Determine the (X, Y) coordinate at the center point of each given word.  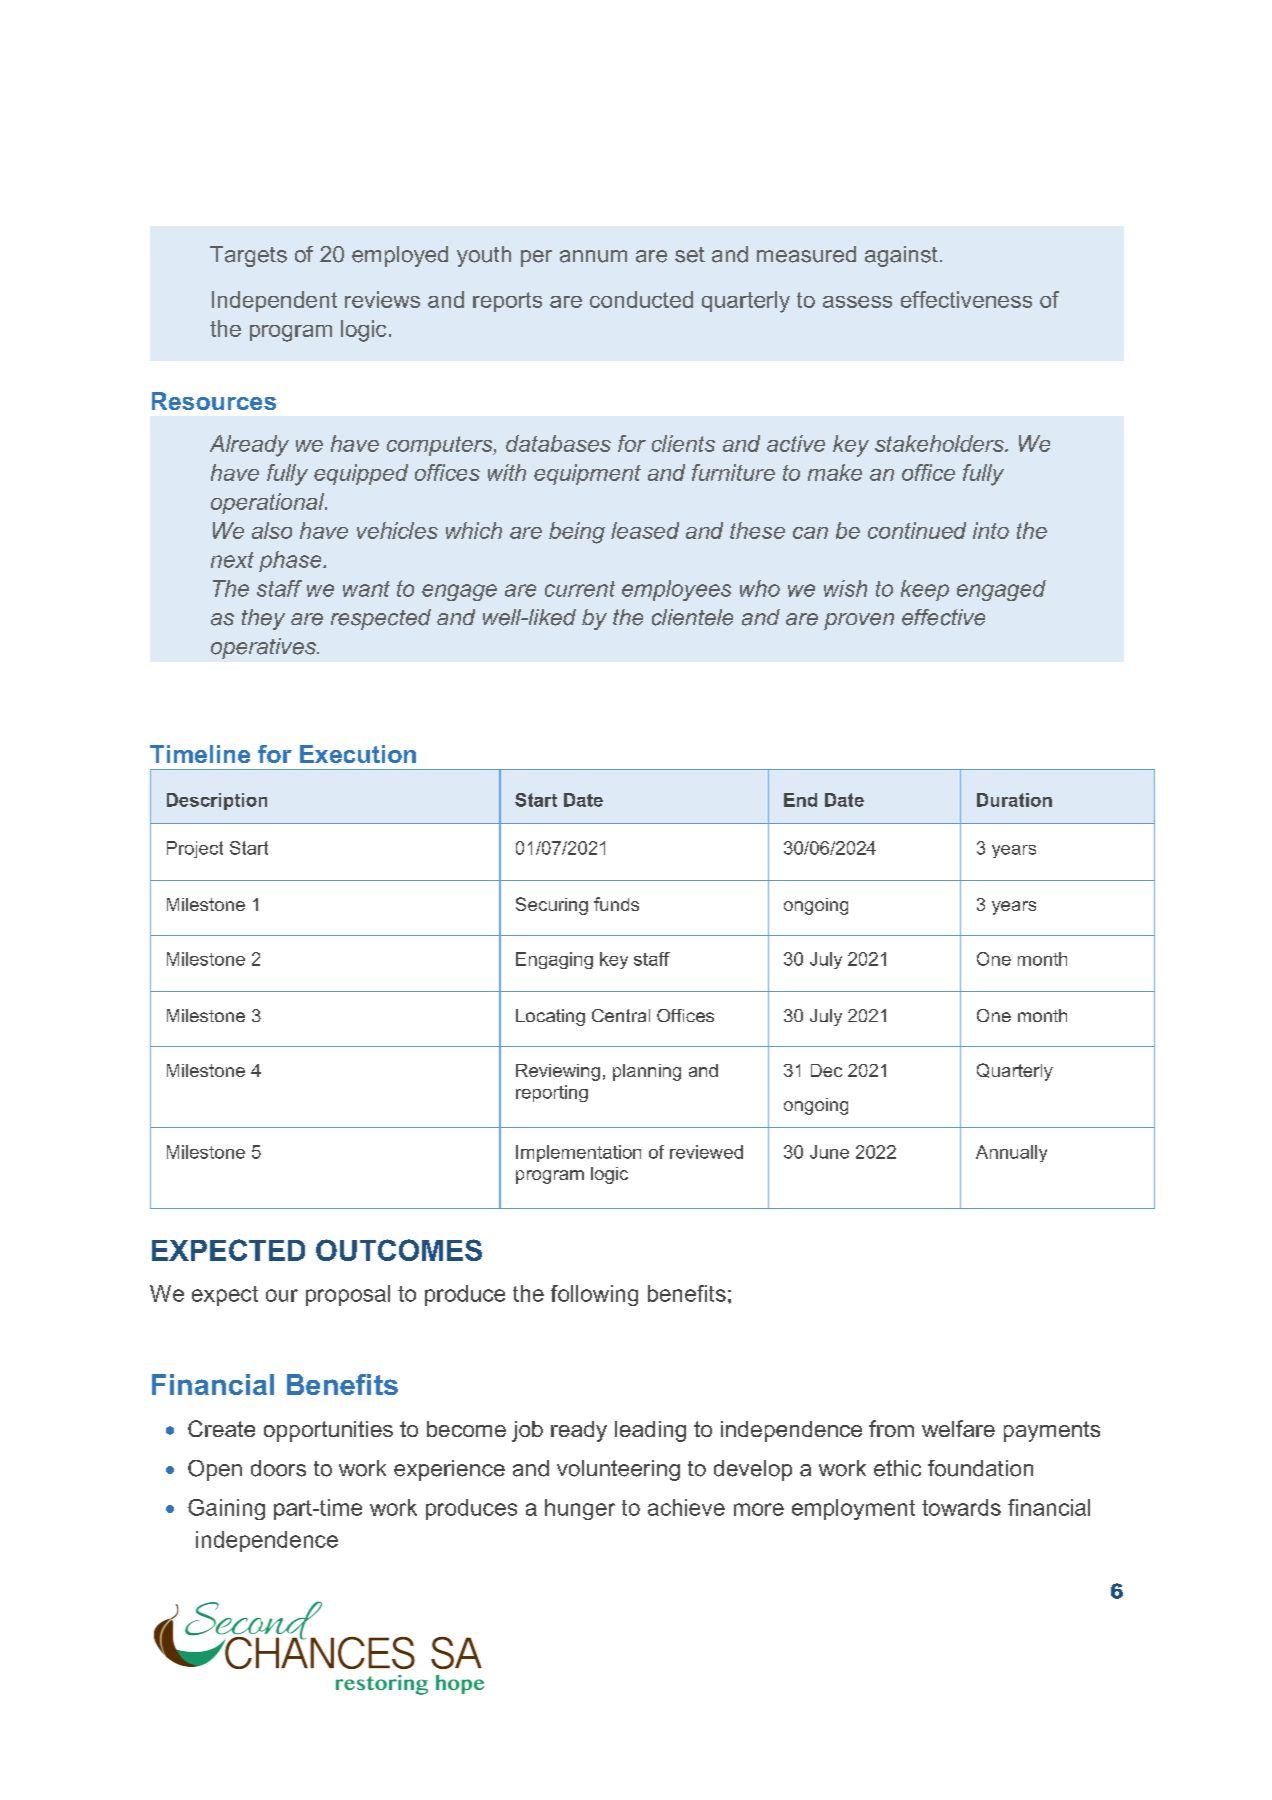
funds (616, 904)
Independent (274, 301)
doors (278, 1468)
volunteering (618, 1470)
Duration (1014, 800)
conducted (641, 299)
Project (195, 849)
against (901, 256)
